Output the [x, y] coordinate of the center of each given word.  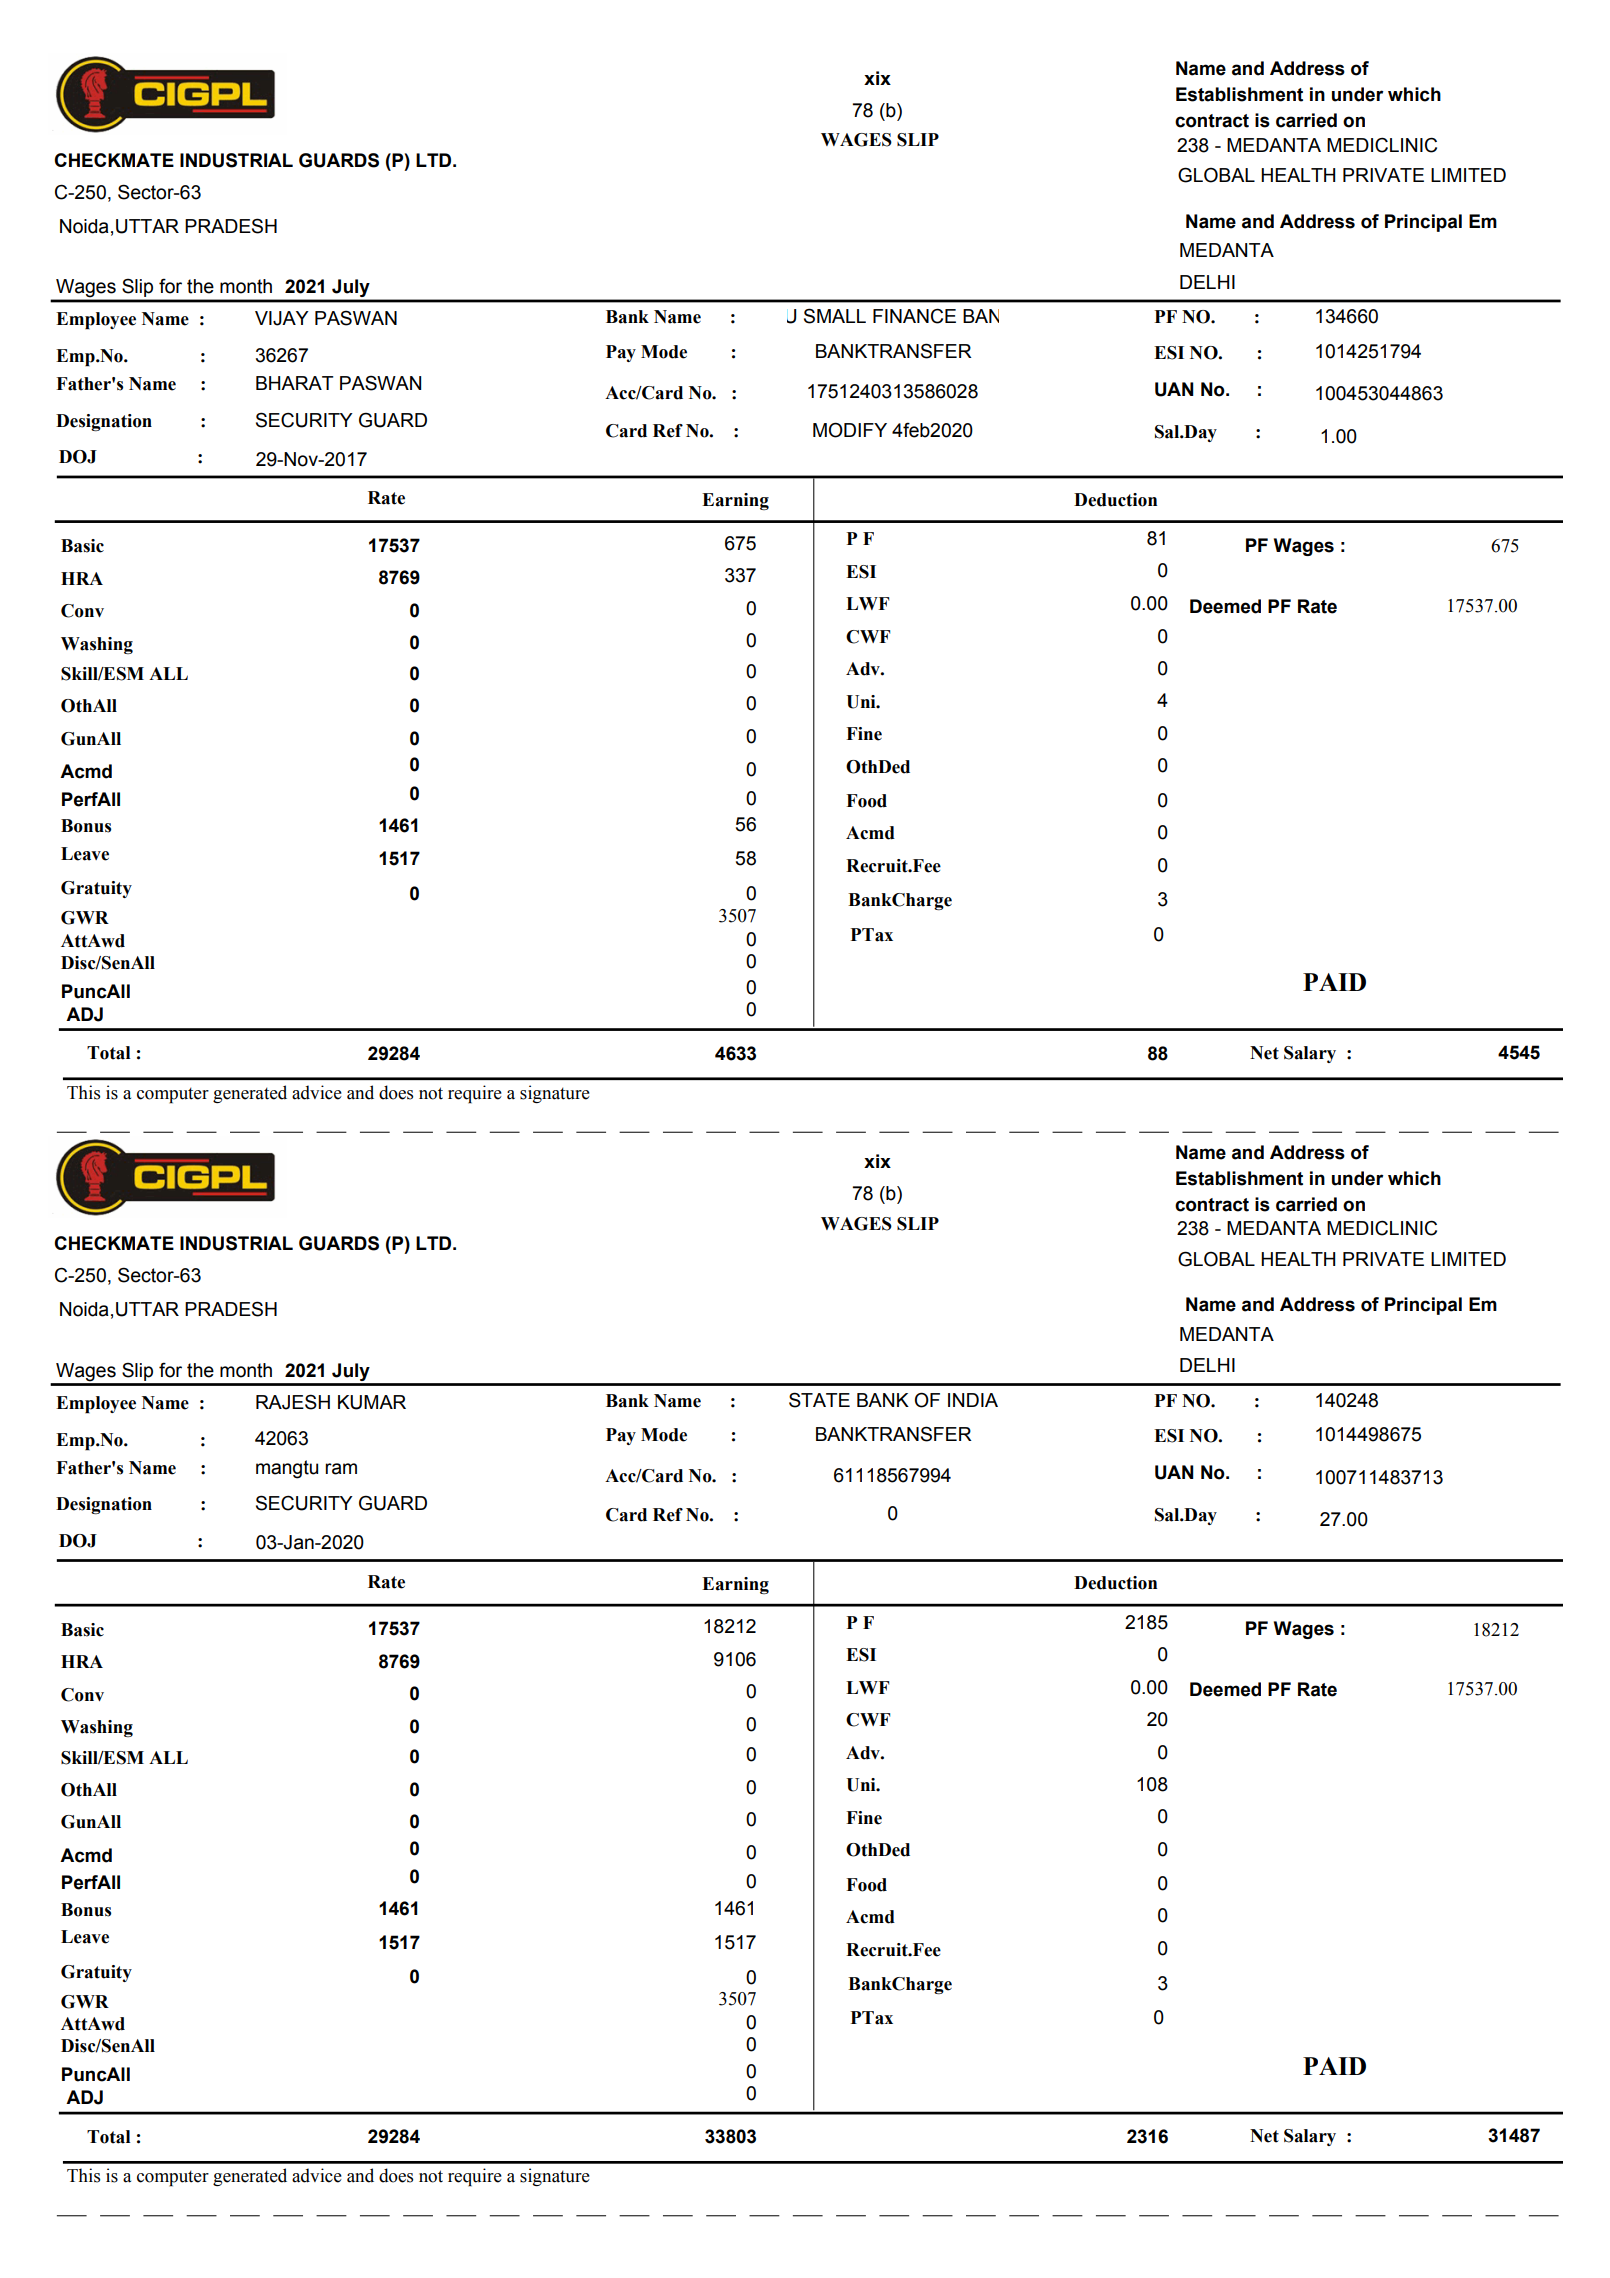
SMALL [835, 316]
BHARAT [295, 383]
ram [341, 1469]
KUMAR [372, 1402]
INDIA [973, 1400]
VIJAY [282, 318]
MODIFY [850, 430]
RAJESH [293, 1402]
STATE [819, 1400]
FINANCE [914, 316]
